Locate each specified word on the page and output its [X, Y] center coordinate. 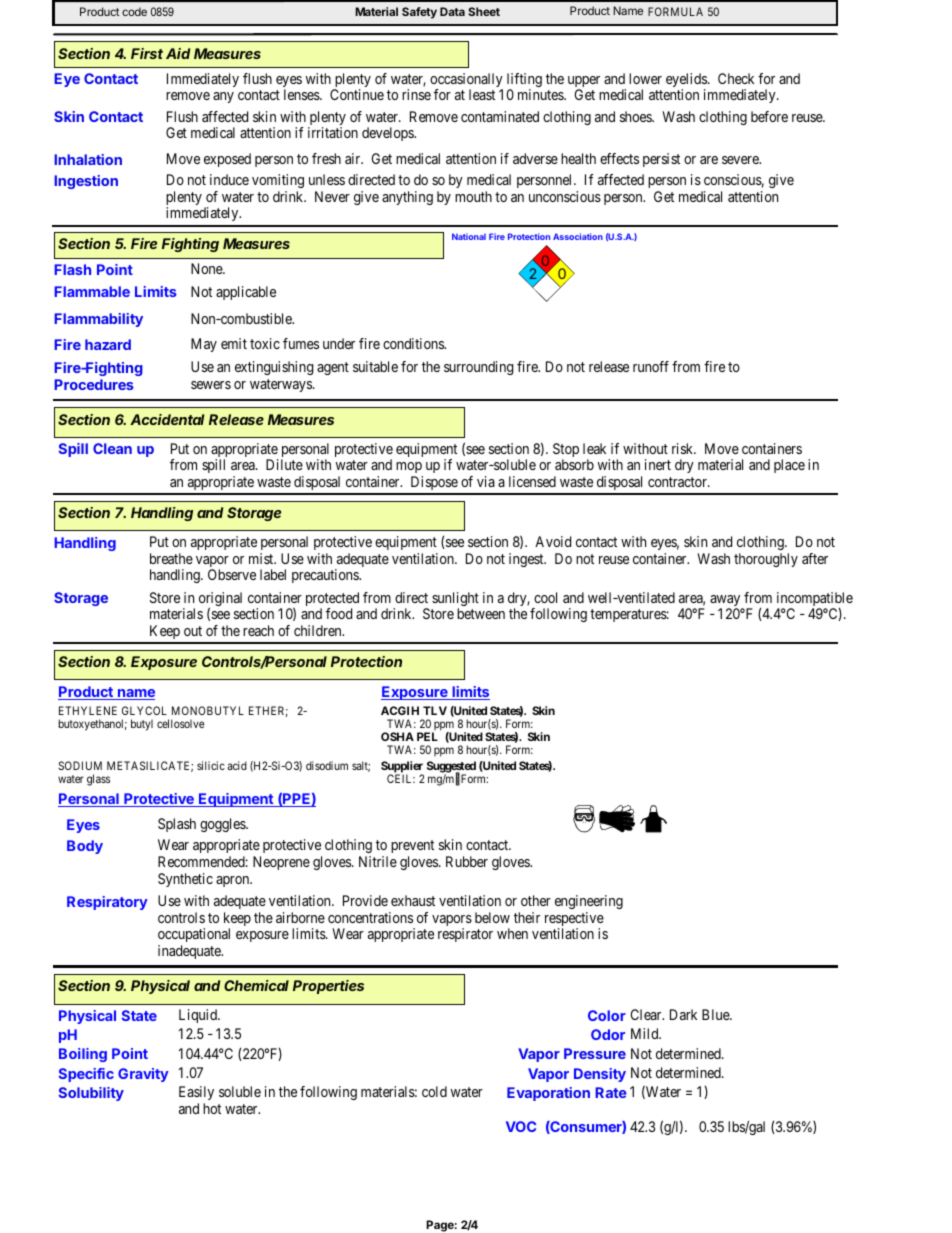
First [147, 53]
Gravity [143, 1075]
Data [452, 11]
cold [434, 1091]
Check [736, 78]
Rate [611, 1092]
